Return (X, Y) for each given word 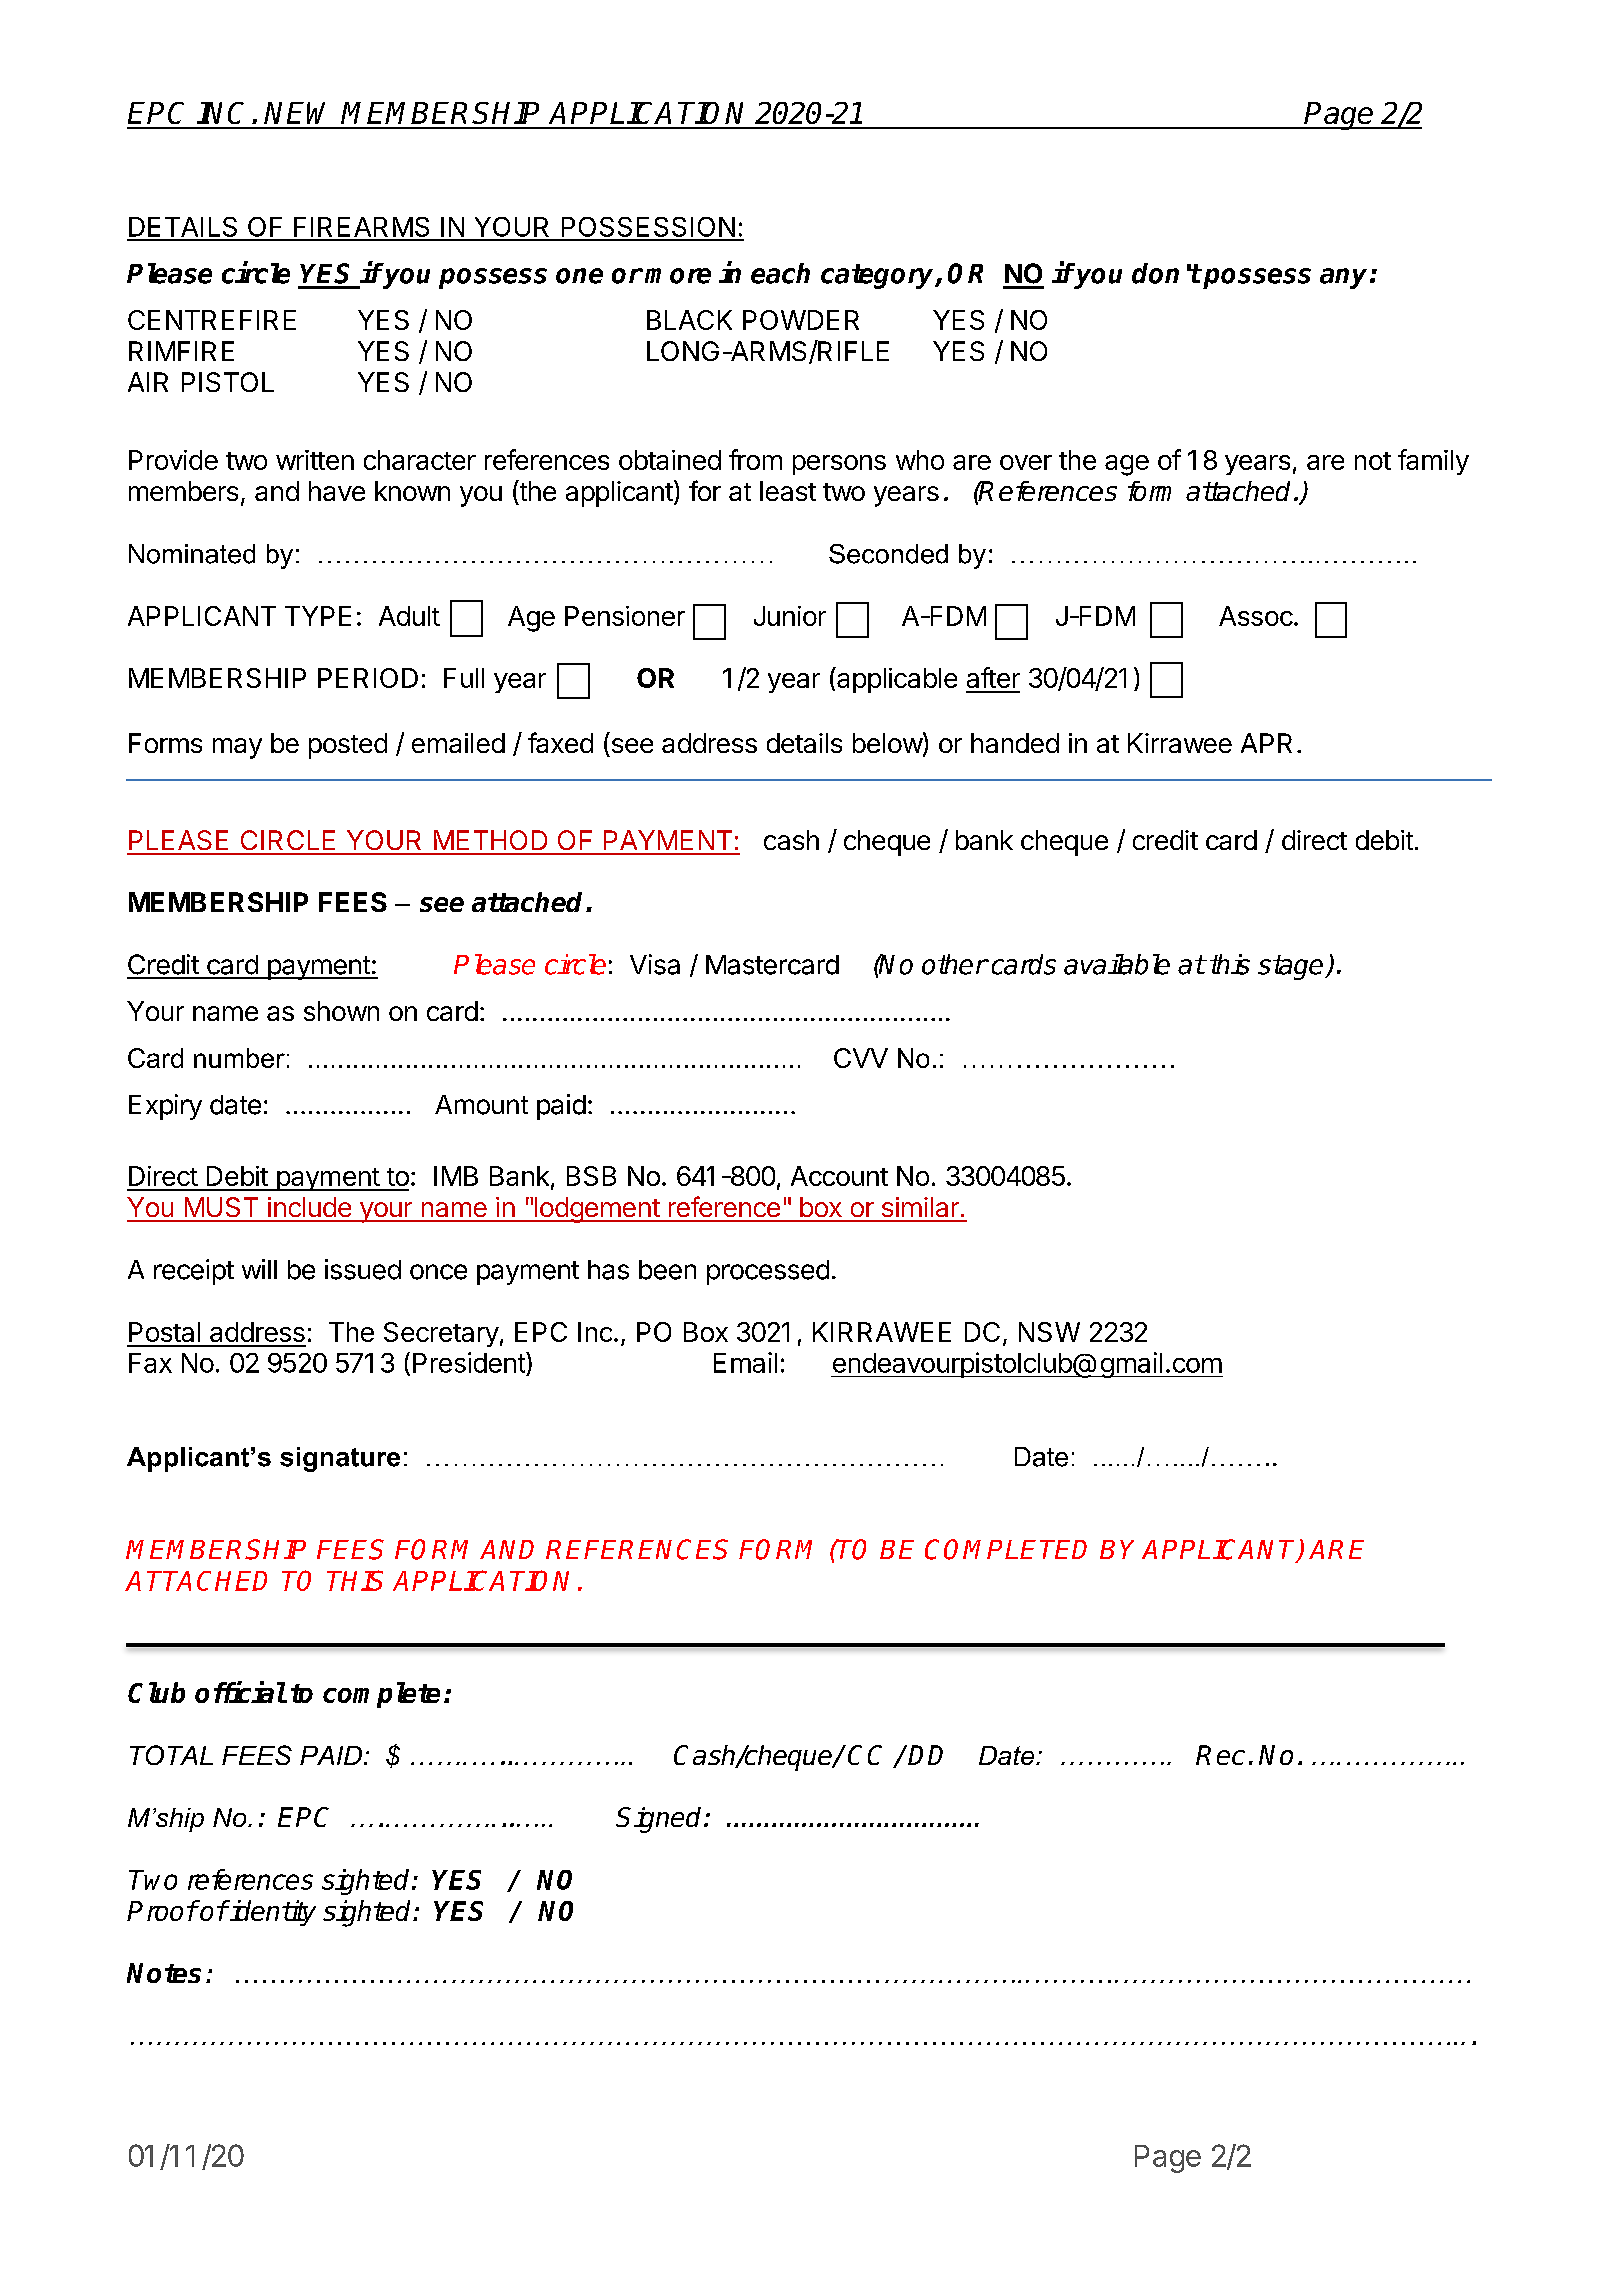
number (239, 1058)
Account (839, 1176)
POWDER (801, 320)
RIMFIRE (181, 351)
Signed (660, 1820)
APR (1266, 743)
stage (1292, 967)
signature (340, 1459)
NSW (1049, 1332)
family (1433, 462)
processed (768, 1272)
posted (348, 746)
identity (272, 1913)
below (888, 743)
